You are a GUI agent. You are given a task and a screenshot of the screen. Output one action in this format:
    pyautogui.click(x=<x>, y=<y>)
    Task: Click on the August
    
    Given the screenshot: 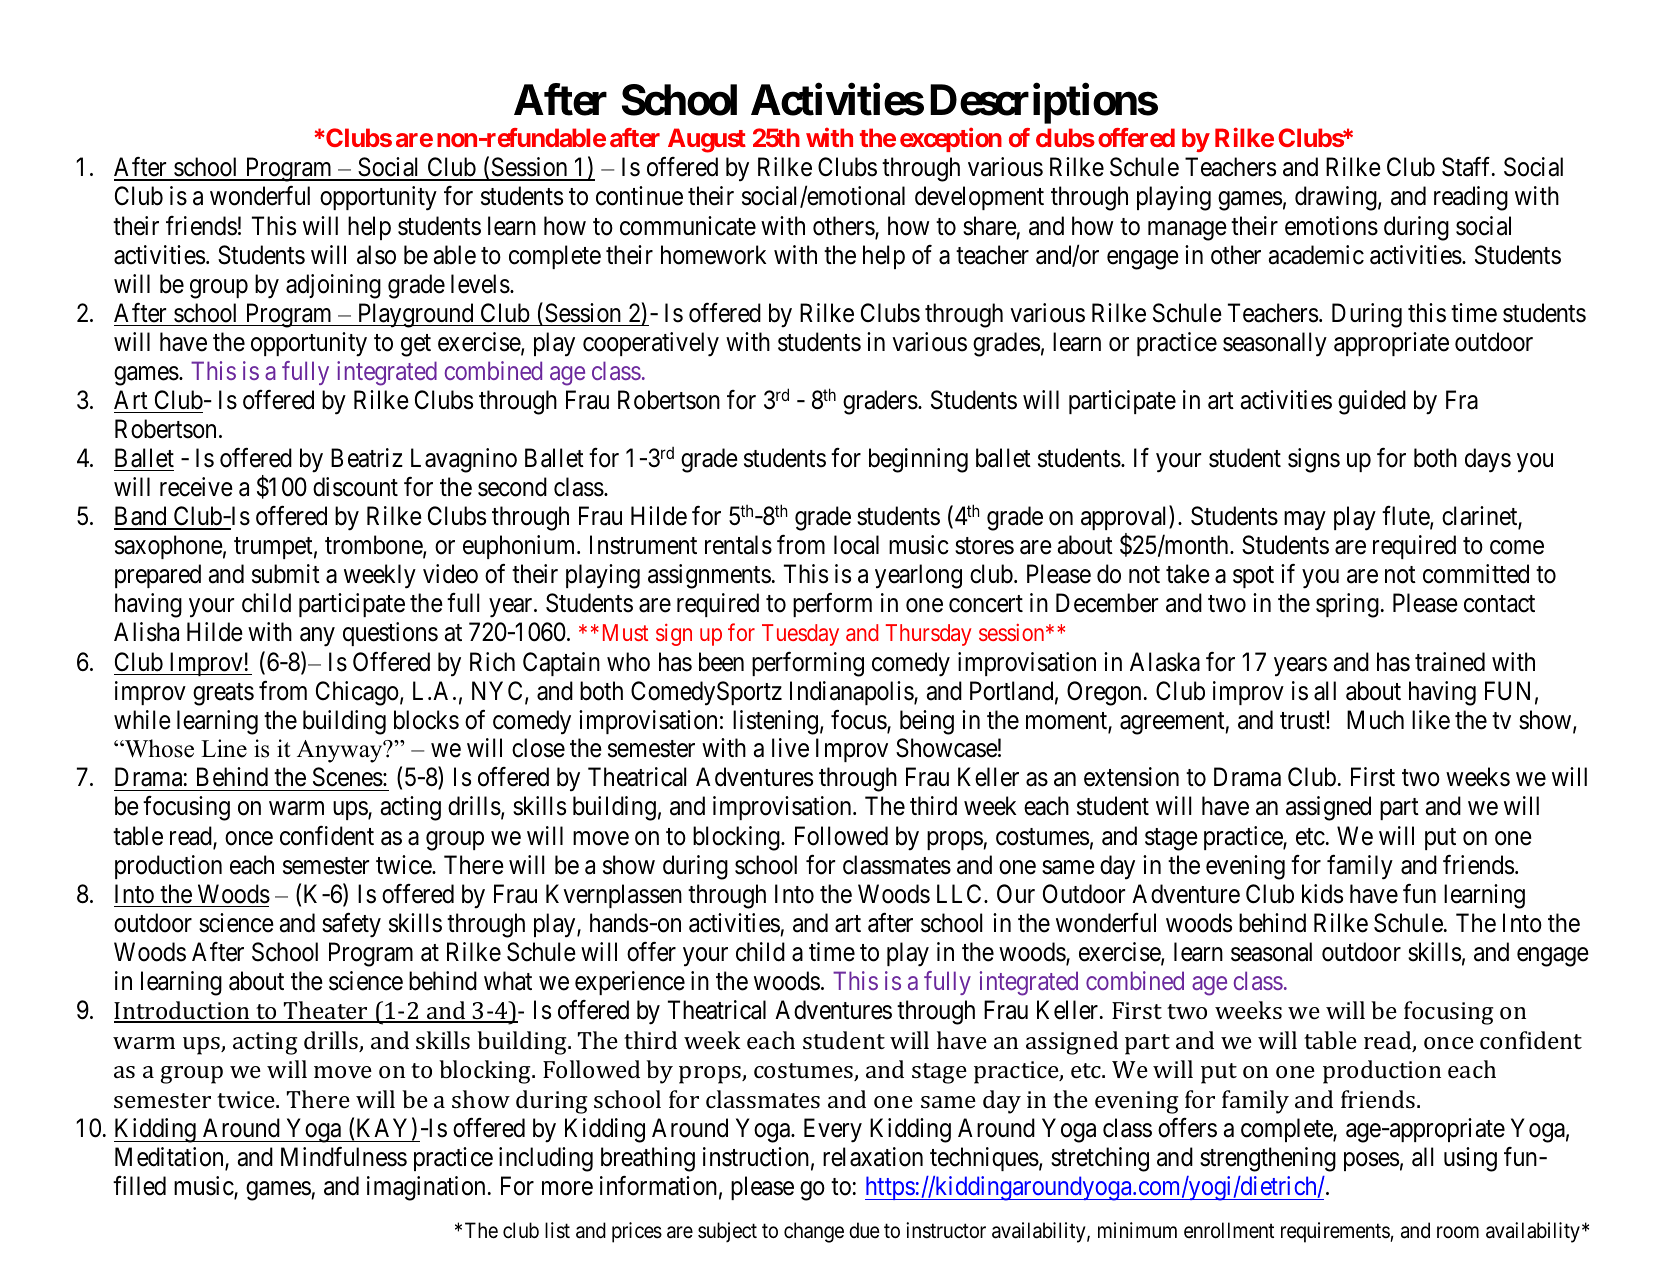 What is the action you would take?
    pyautogui.click(x=707, y=140)
